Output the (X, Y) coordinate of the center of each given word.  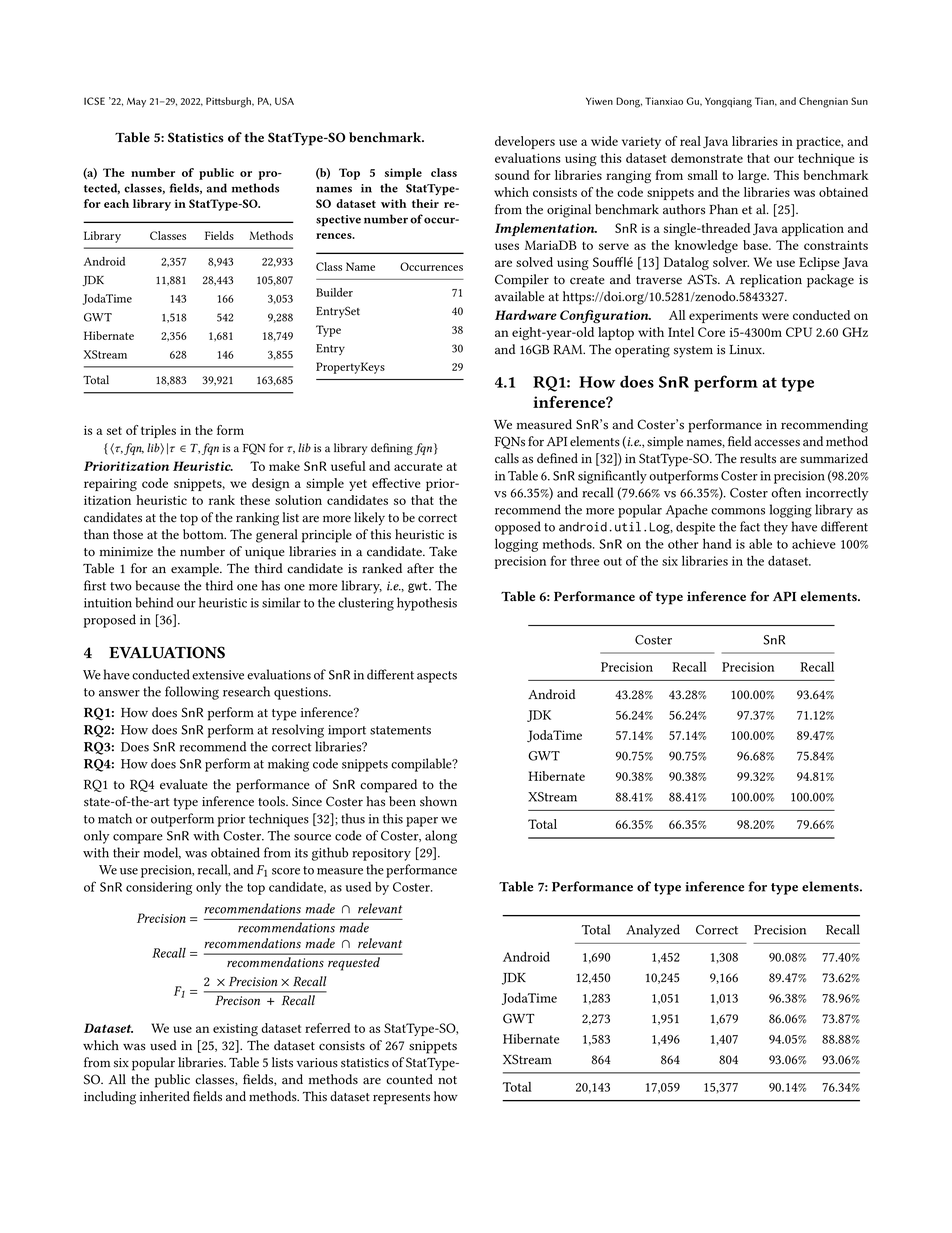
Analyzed (653, 931)
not (447, 1080)
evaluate (184, 784)
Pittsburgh (230, 102)
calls (507, 458)
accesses (777, 443)
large (753, 176)
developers (525, 142)
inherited (165, 1096)
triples (158, 431)
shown (438, 801)
